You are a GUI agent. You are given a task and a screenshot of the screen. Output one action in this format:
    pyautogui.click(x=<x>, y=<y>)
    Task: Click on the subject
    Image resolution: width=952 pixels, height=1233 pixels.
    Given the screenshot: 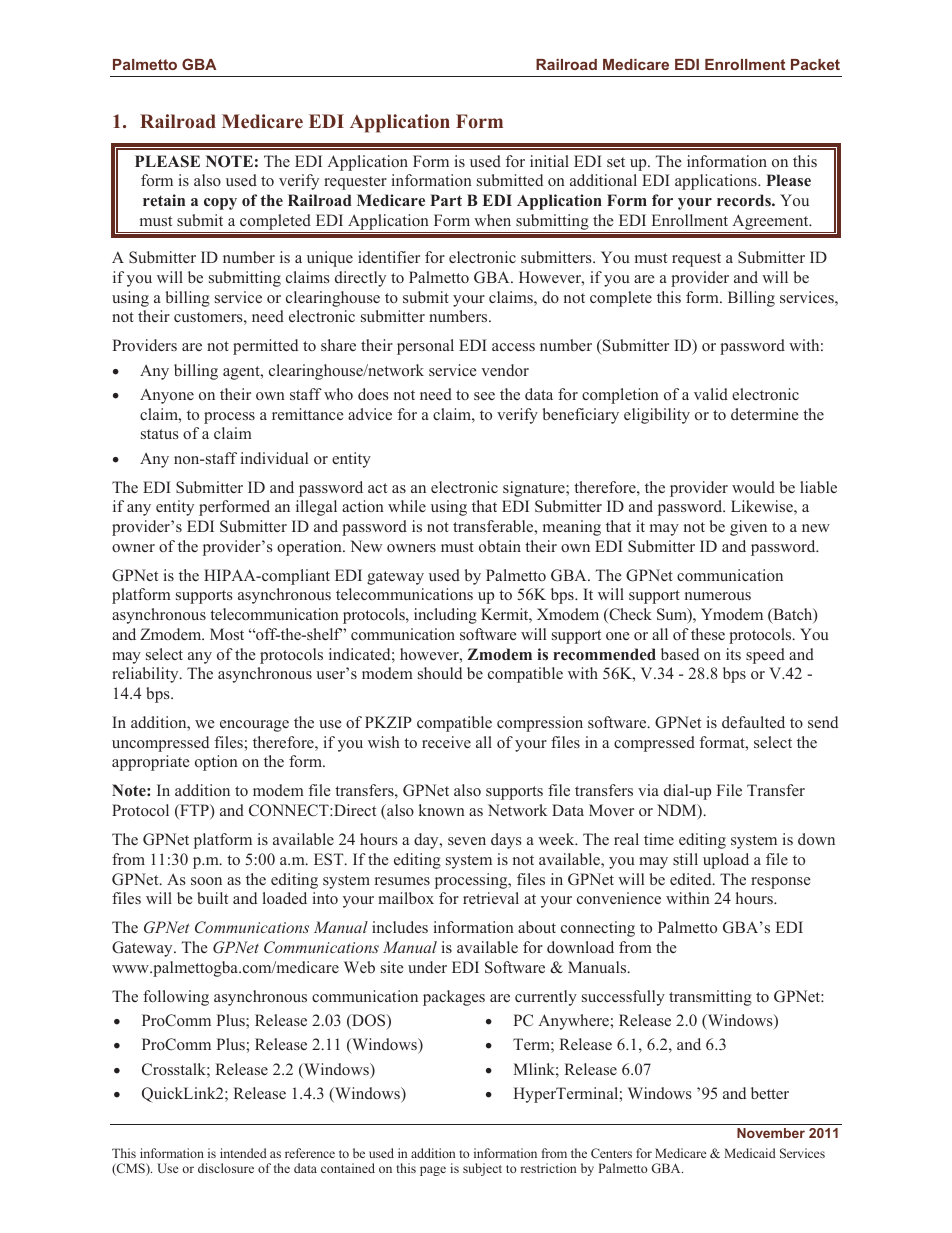 What is the action you would take?
    pyautogui.click(x=482, y=1169)
